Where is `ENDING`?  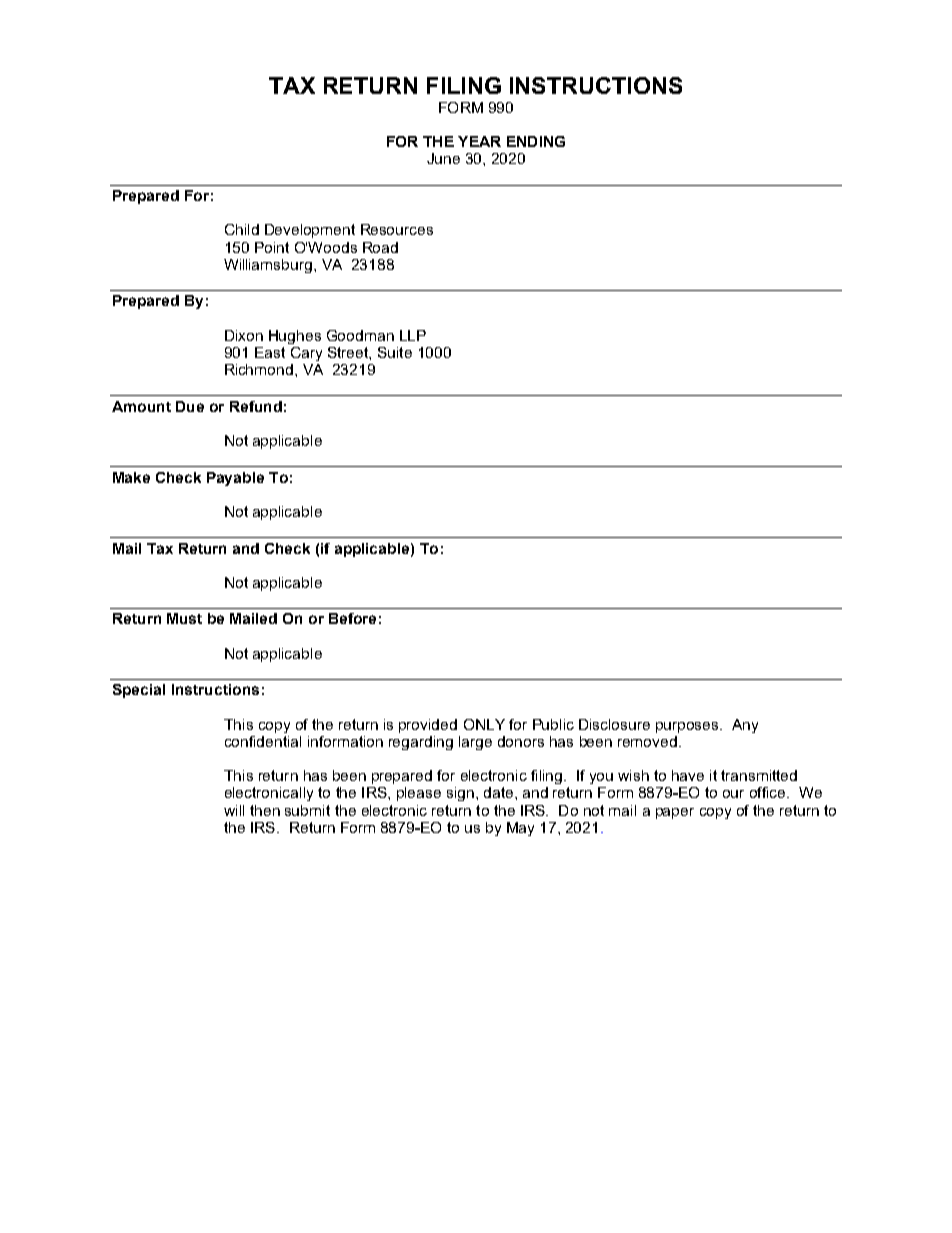 ENDING is located at coordinates (536, 141).
